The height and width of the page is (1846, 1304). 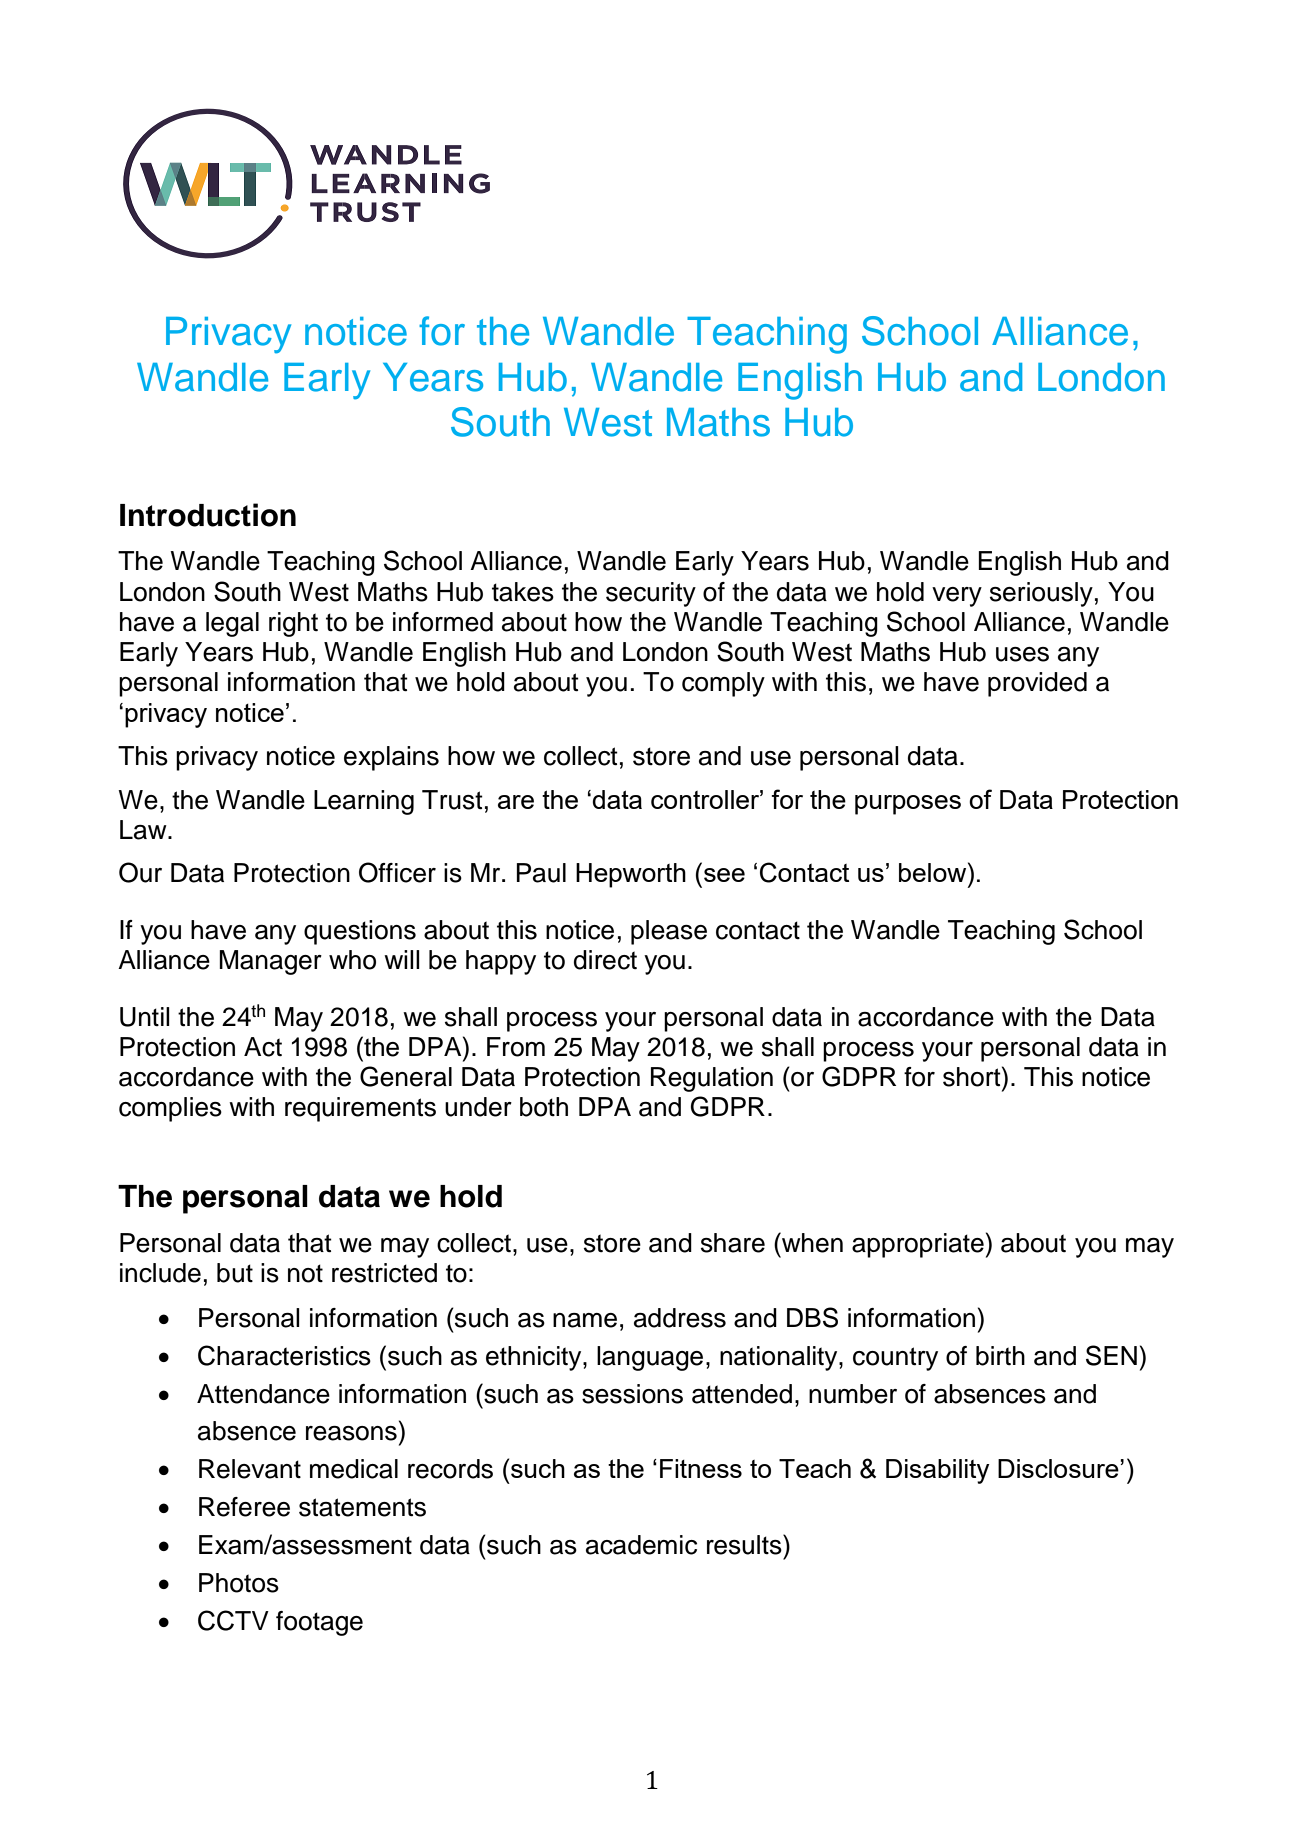 What do you see at coordinates (957, 597) in the page?
I see `very` at bounding box center [957, 597].
